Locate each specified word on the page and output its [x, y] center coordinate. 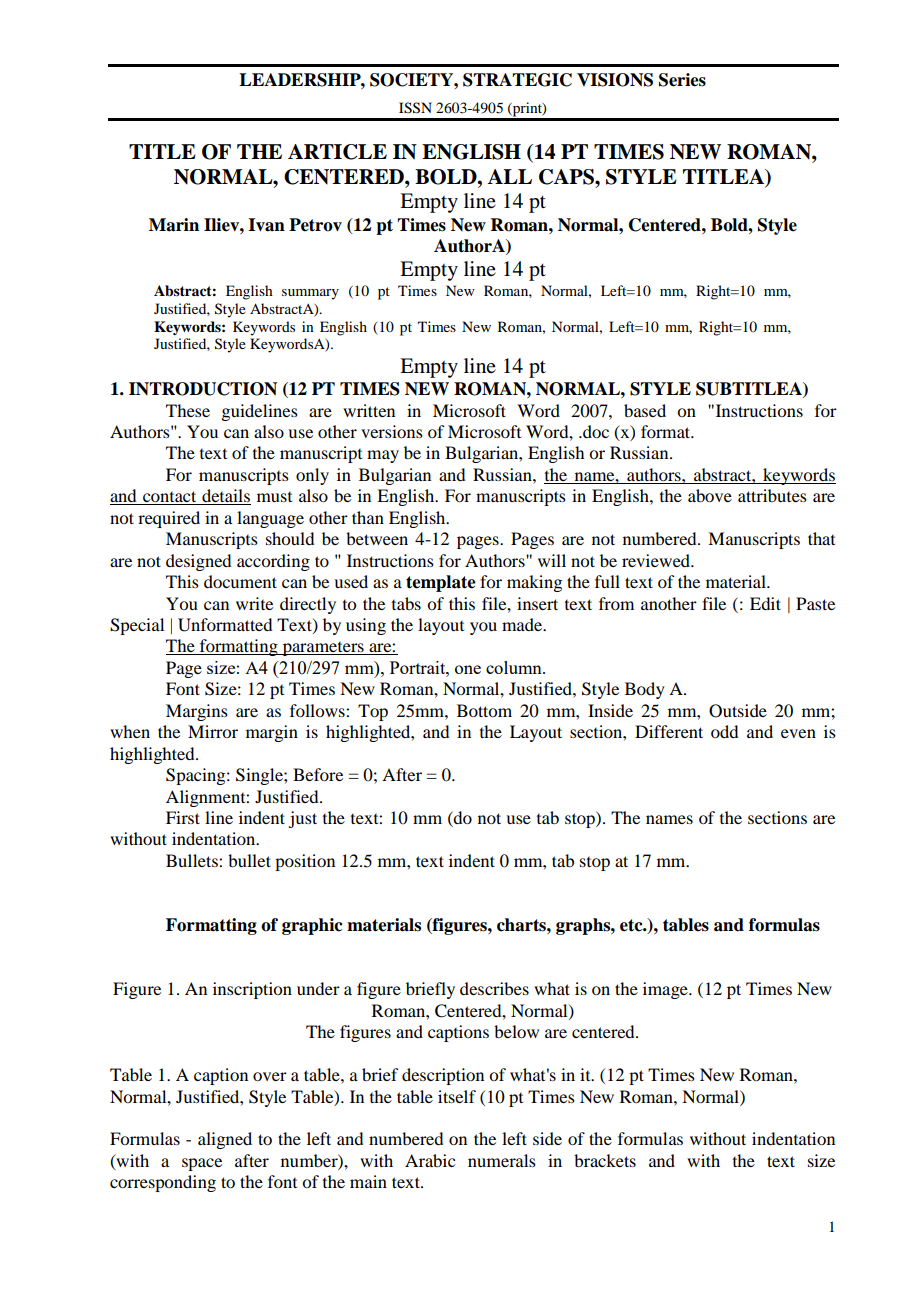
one [468, 669]
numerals [502, 1160]
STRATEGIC [517, 80]
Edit [765, 603]
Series [682, 80]
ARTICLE [337, 152]
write [254, 603]
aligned [225, 1140]
